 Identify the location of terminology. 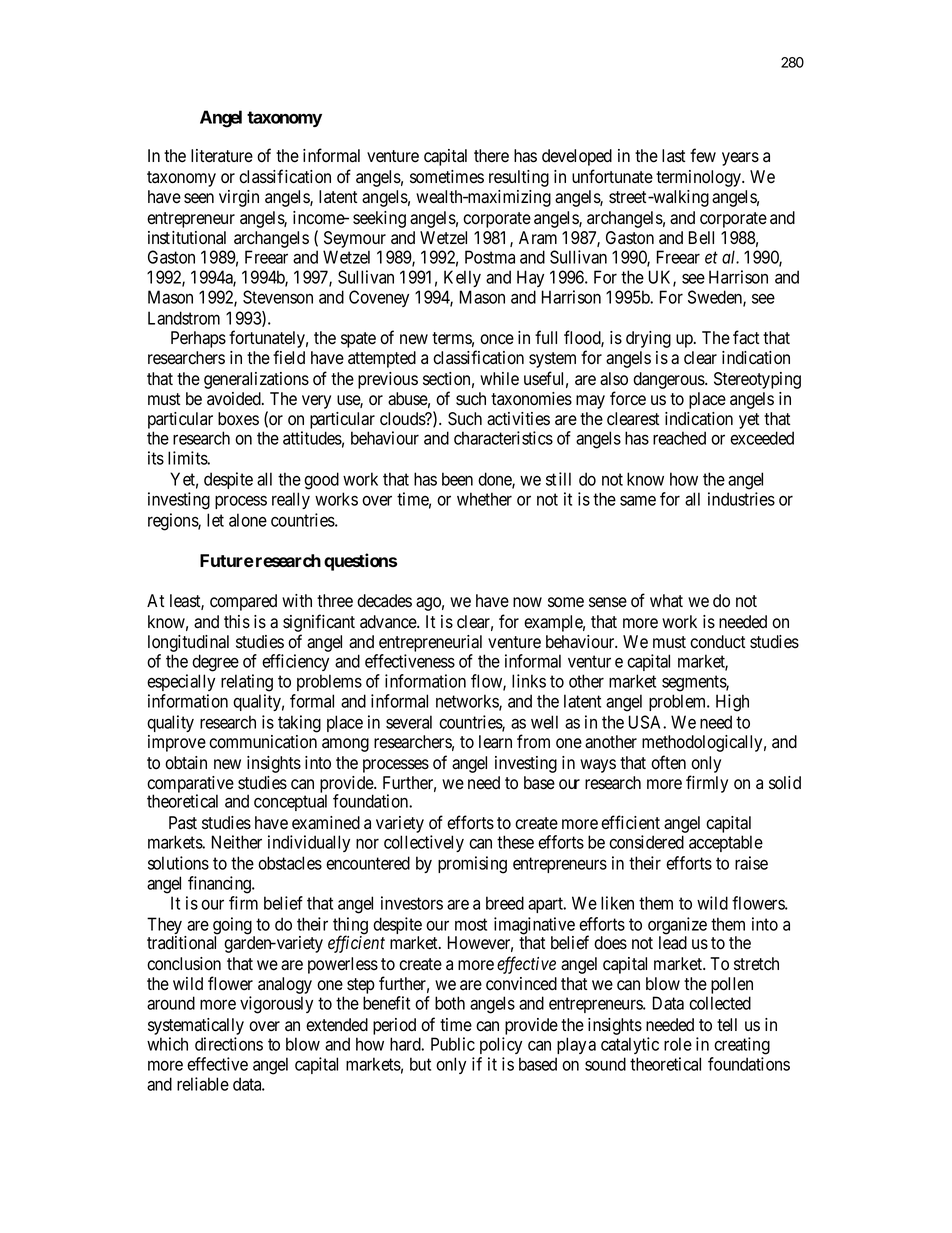
(700, 178).
